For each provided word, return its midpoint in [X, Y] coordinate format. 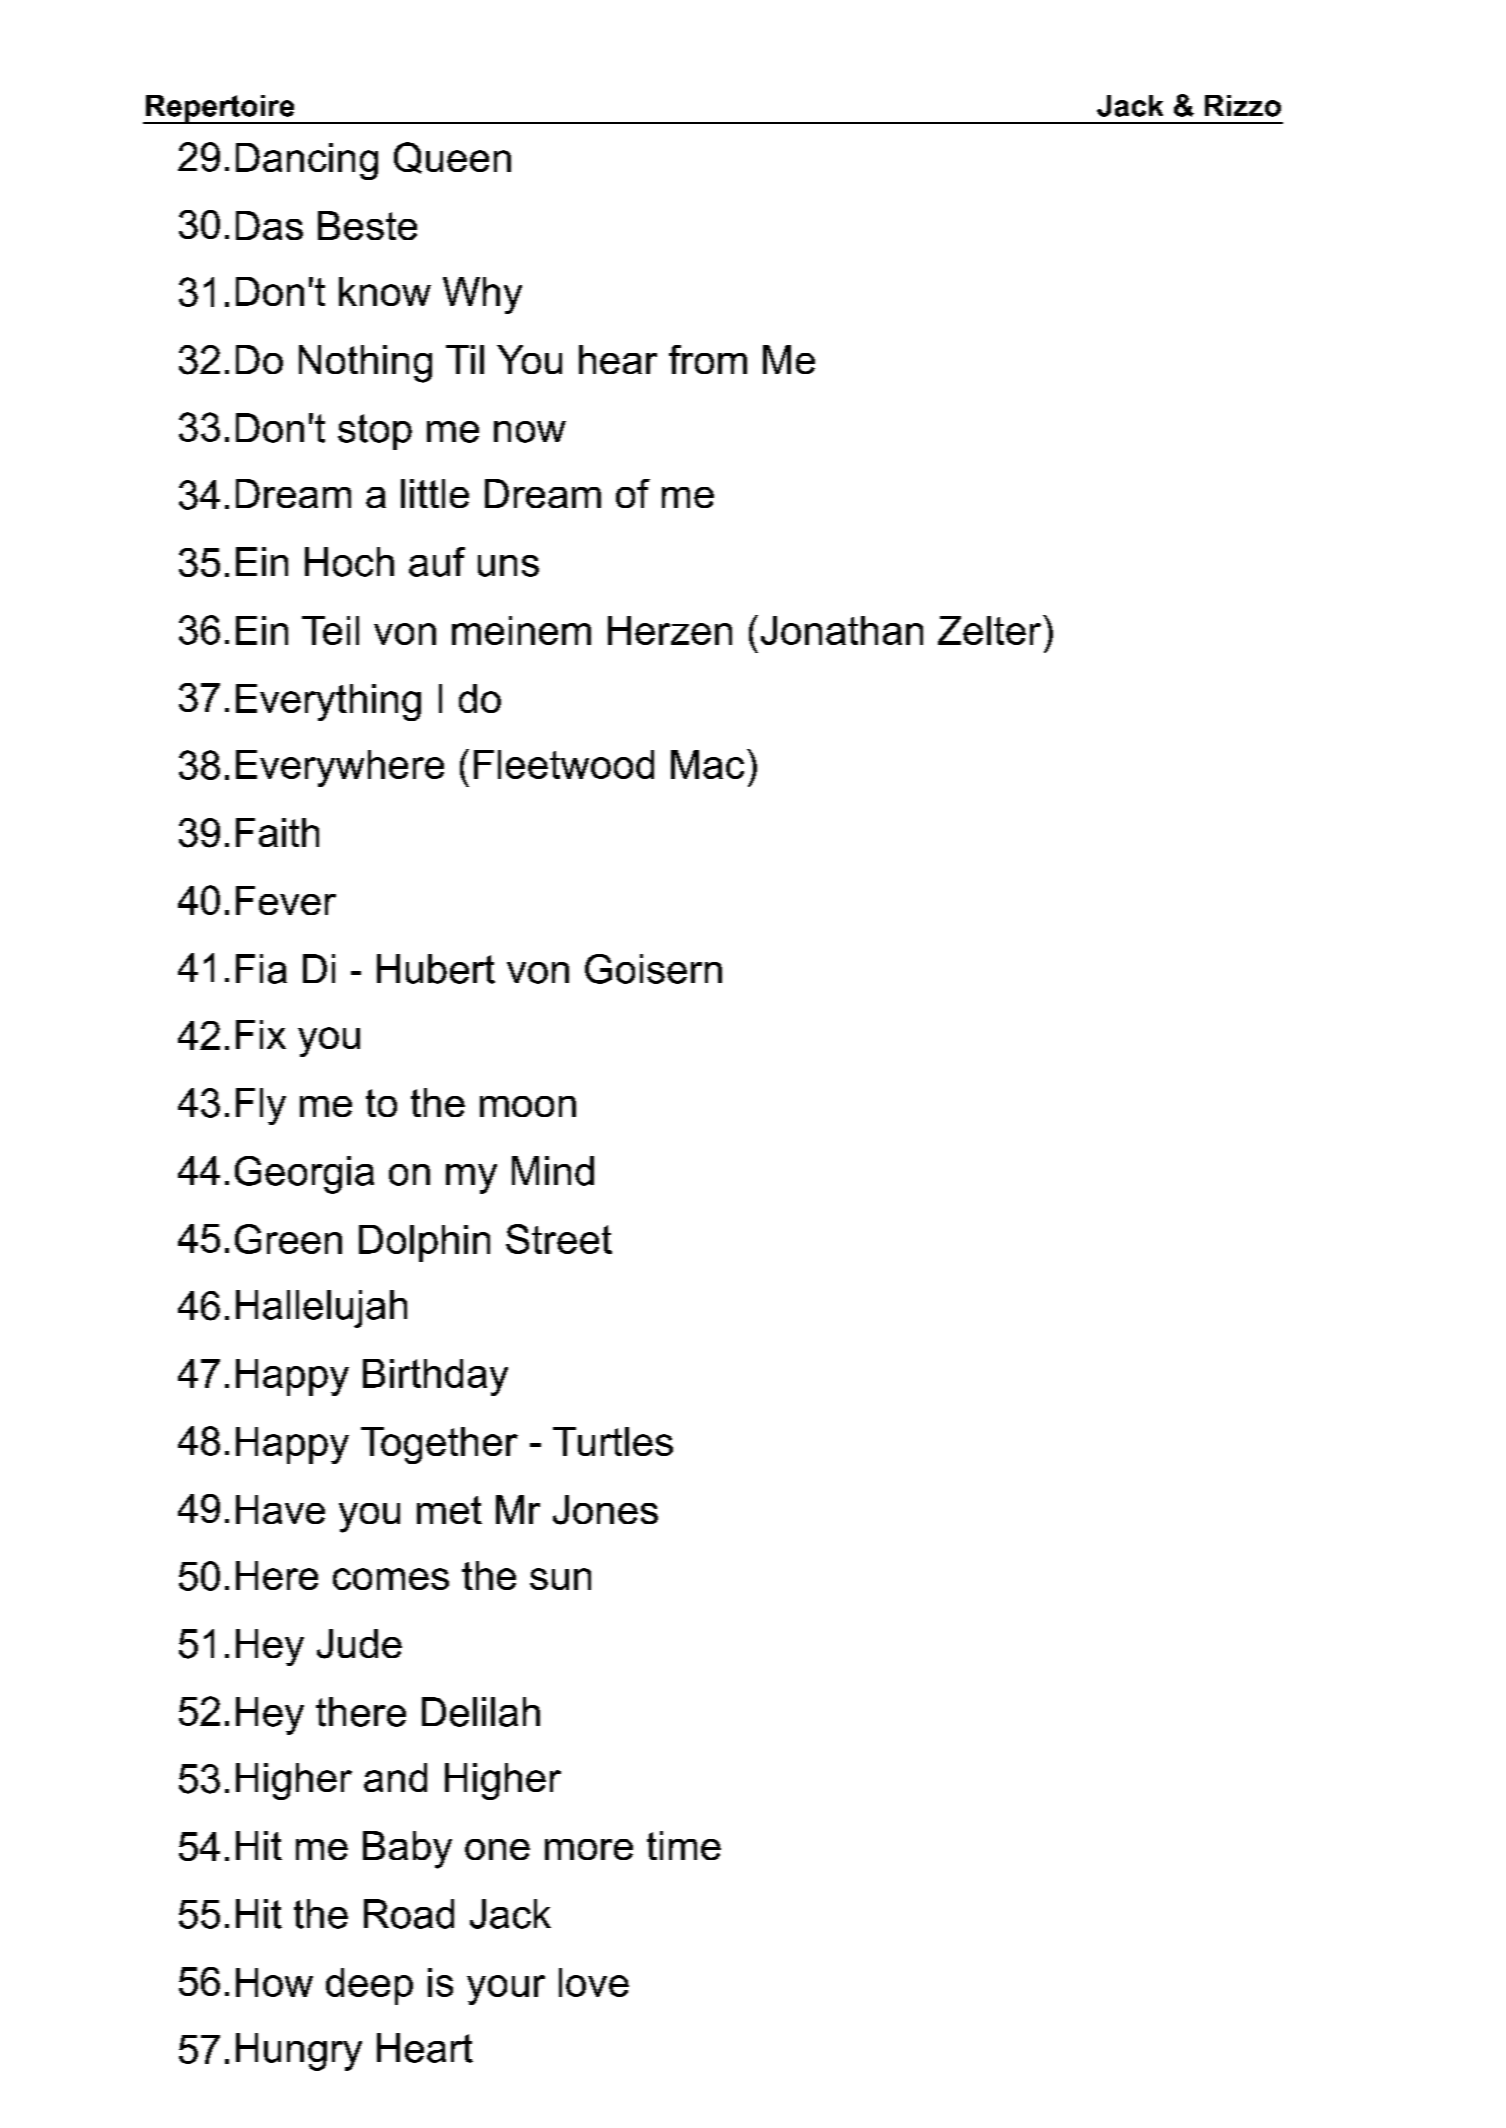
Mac [707, 764]
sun [560, 1579]
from [708, 359]
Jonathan [842, 630]
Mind [553, 1171]
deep [369, 1986]
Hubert [436, 969]
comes [391, 1579]
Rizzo [1243, 106]
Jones [605, 1510]
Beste [367, 225]
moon [528, 1106]
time [684, 1845]
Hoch [349, 562]
